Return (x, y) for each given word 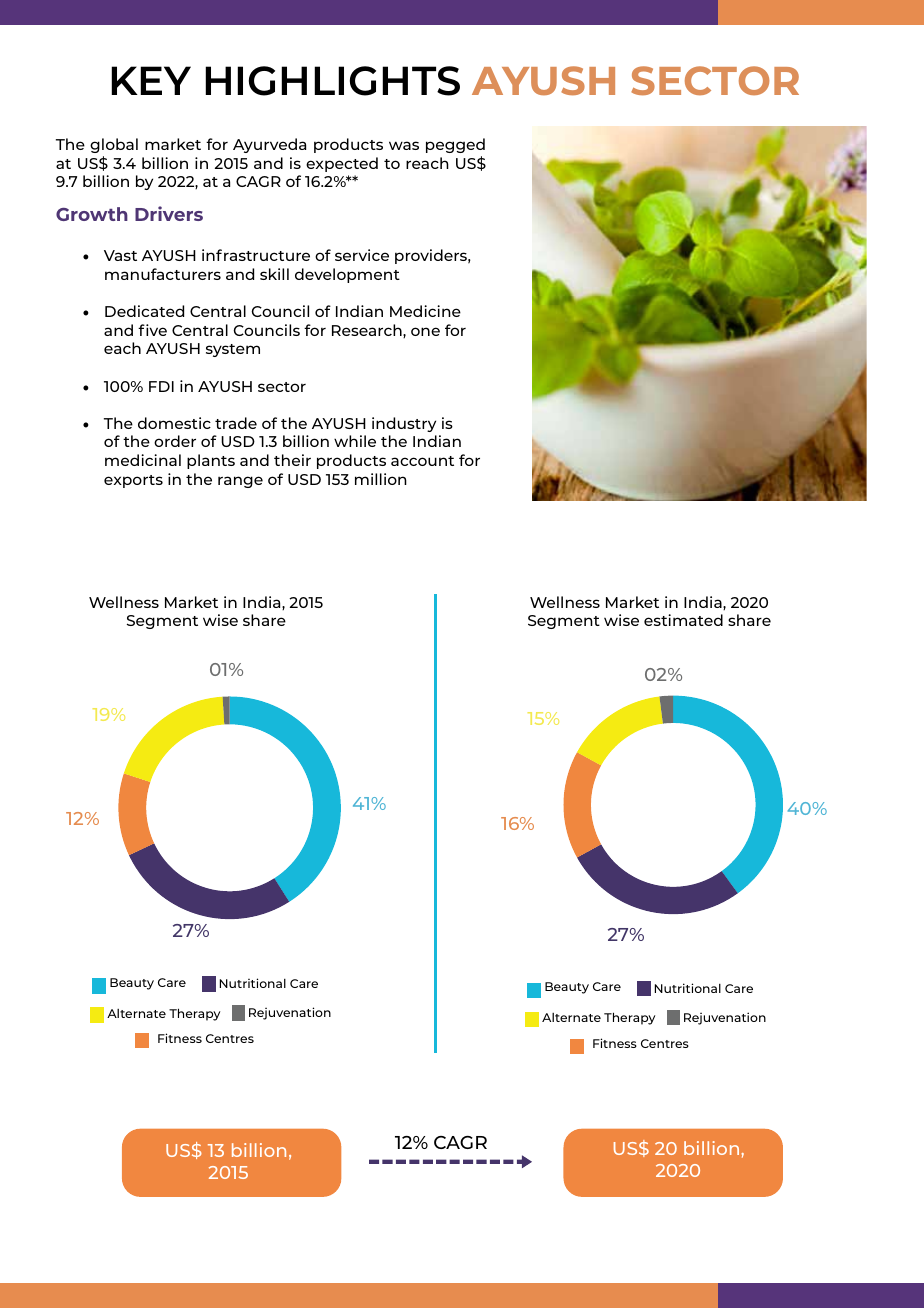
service (362, 255)
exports (133, 481)
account (422, 461)
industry (404, 424)
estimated (683, 620)
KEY (151, 80)
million (381, 479)
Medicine (425, 311)
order (175, 441)
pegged (455, 145)
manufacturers (163, 274)
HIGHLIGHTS (332, 81)
